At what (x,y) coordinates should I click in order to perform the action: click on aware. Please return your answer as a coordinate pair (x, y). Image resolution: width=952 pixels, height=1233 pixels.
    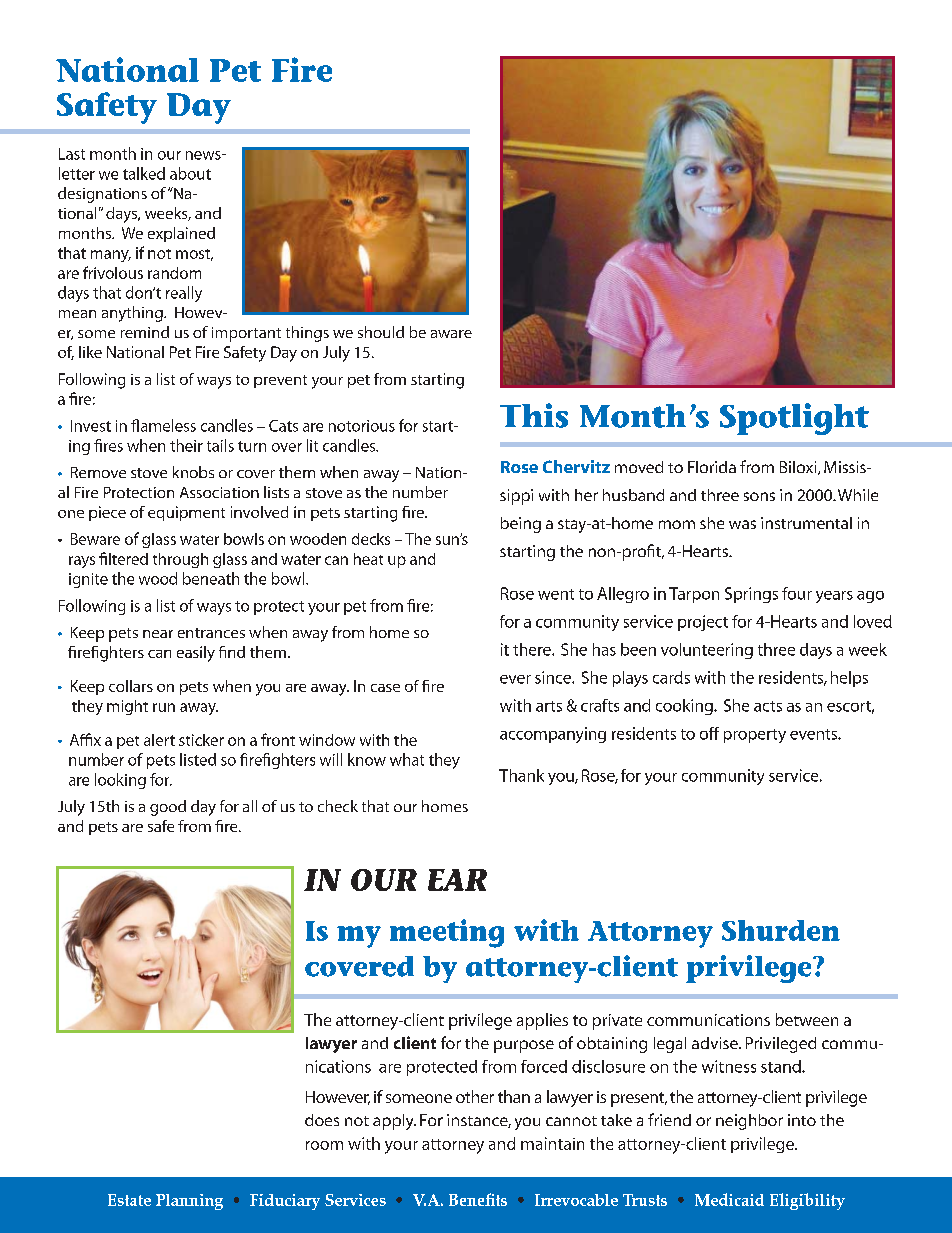
    Looking at the image, I should click on (451, 334).
